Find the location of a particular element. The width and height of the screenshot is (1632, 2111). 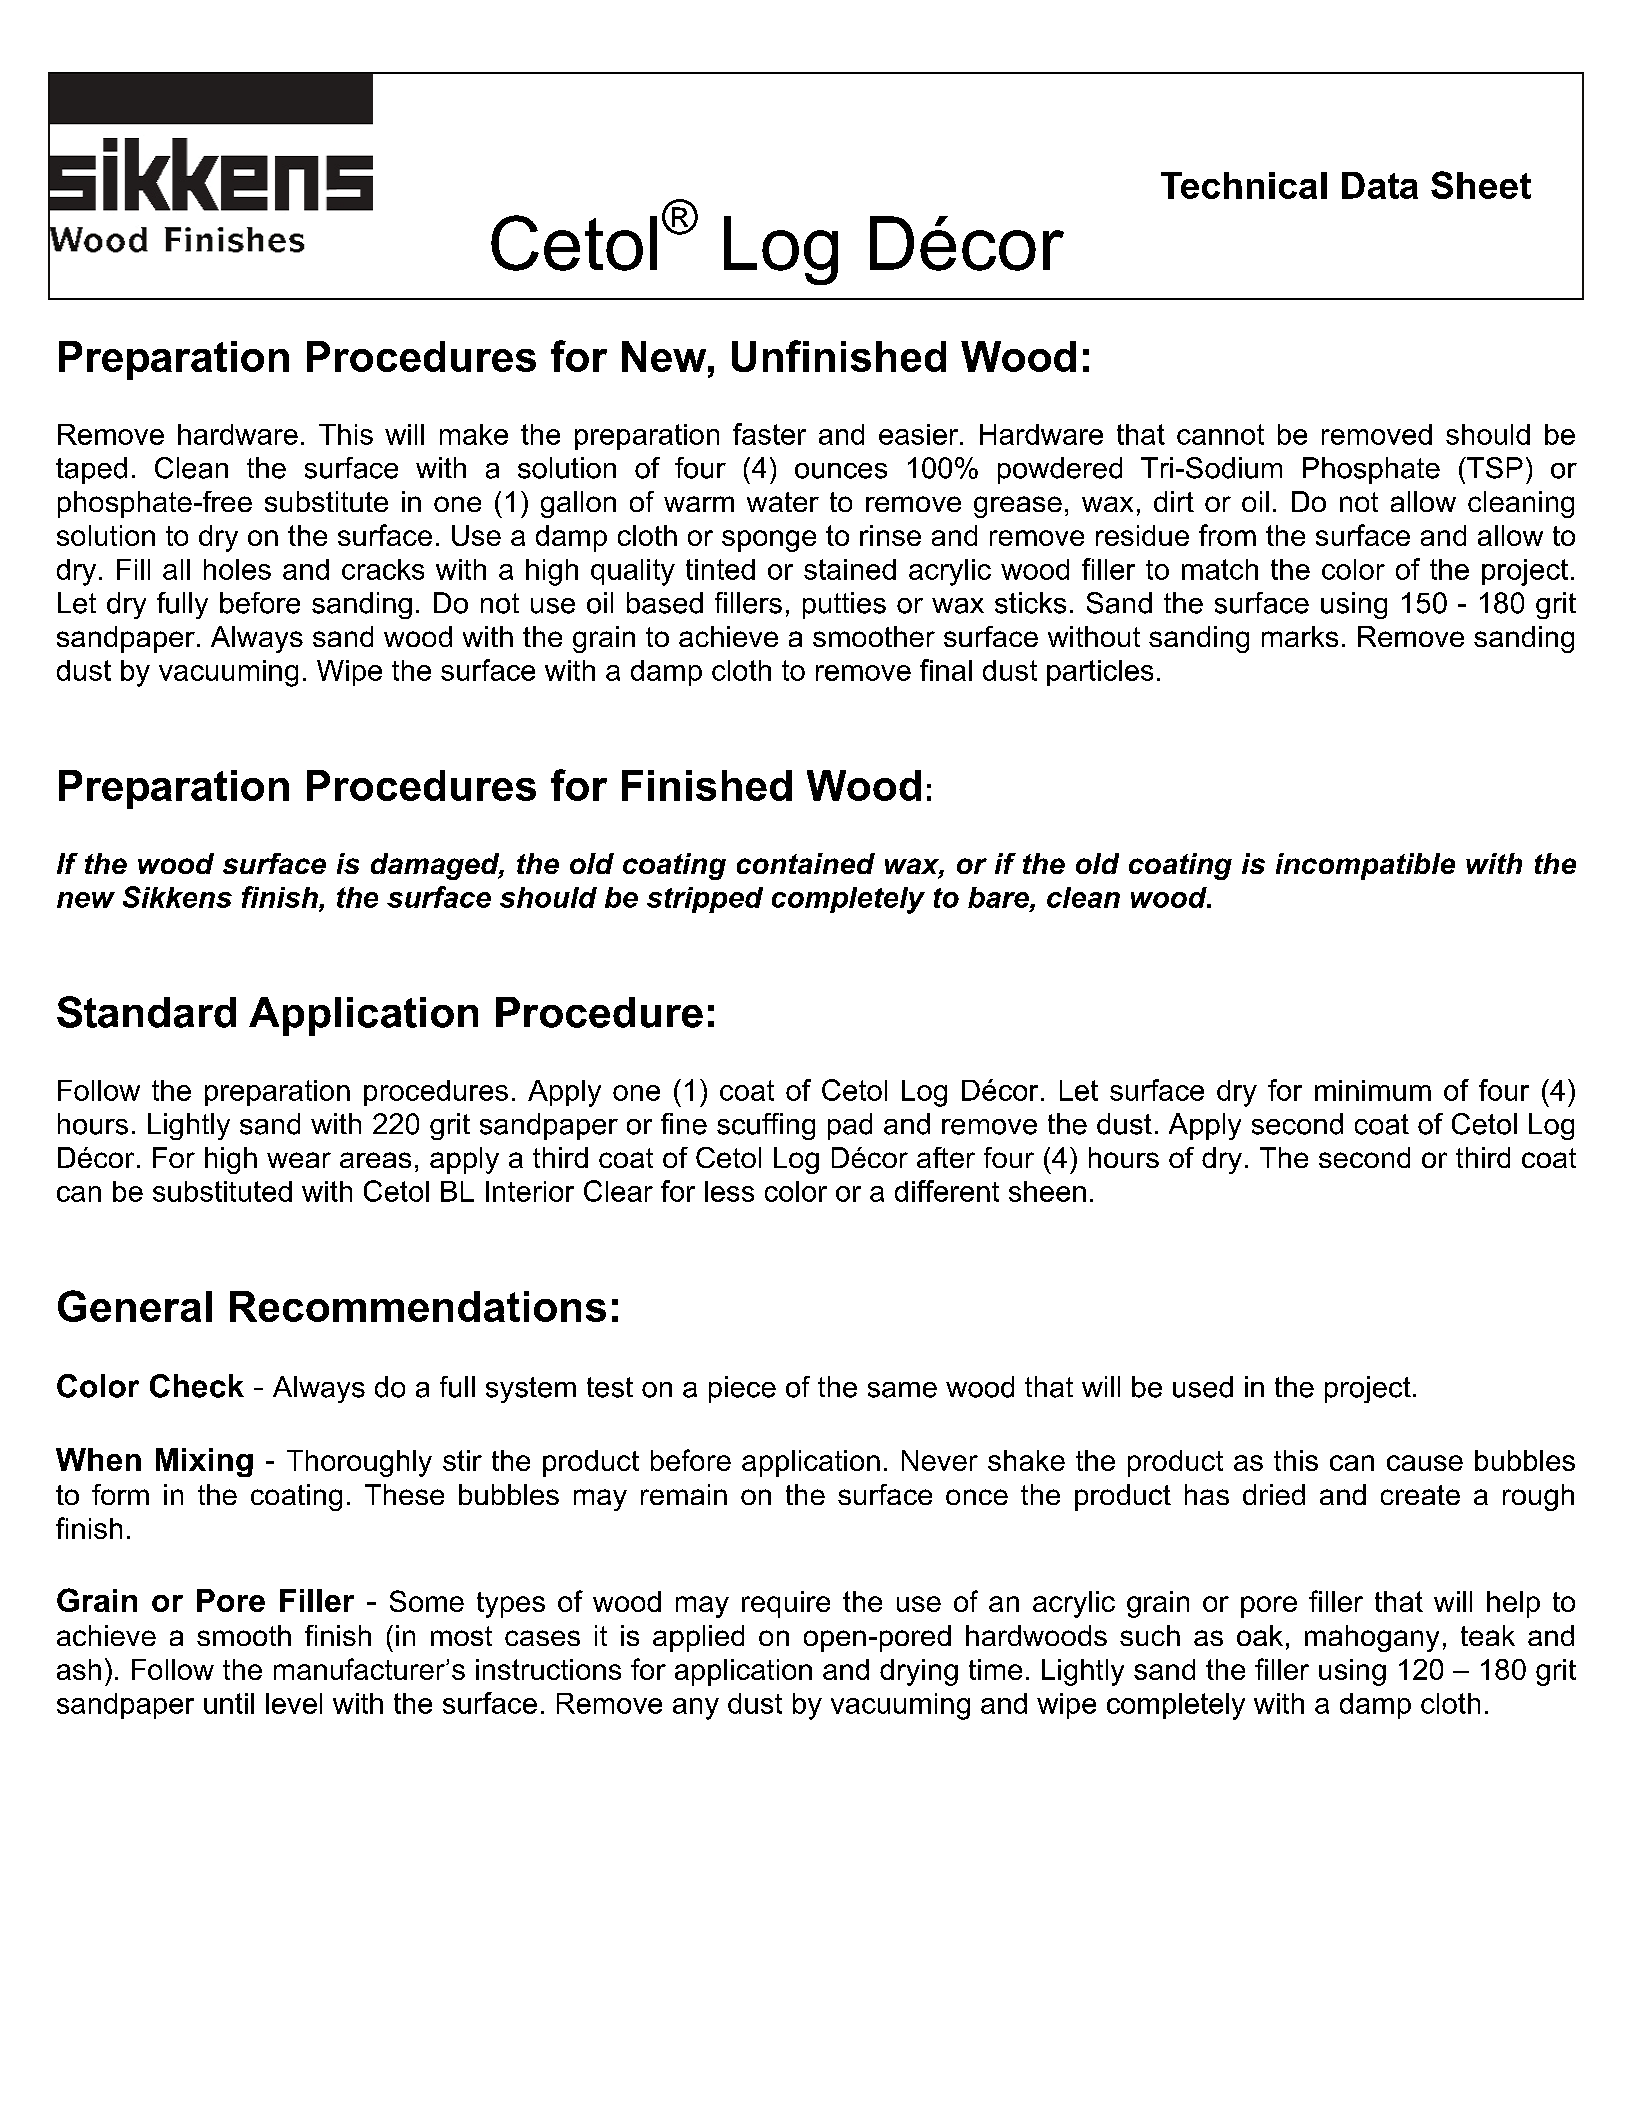

stripped is located at coordinates (705, 900).
